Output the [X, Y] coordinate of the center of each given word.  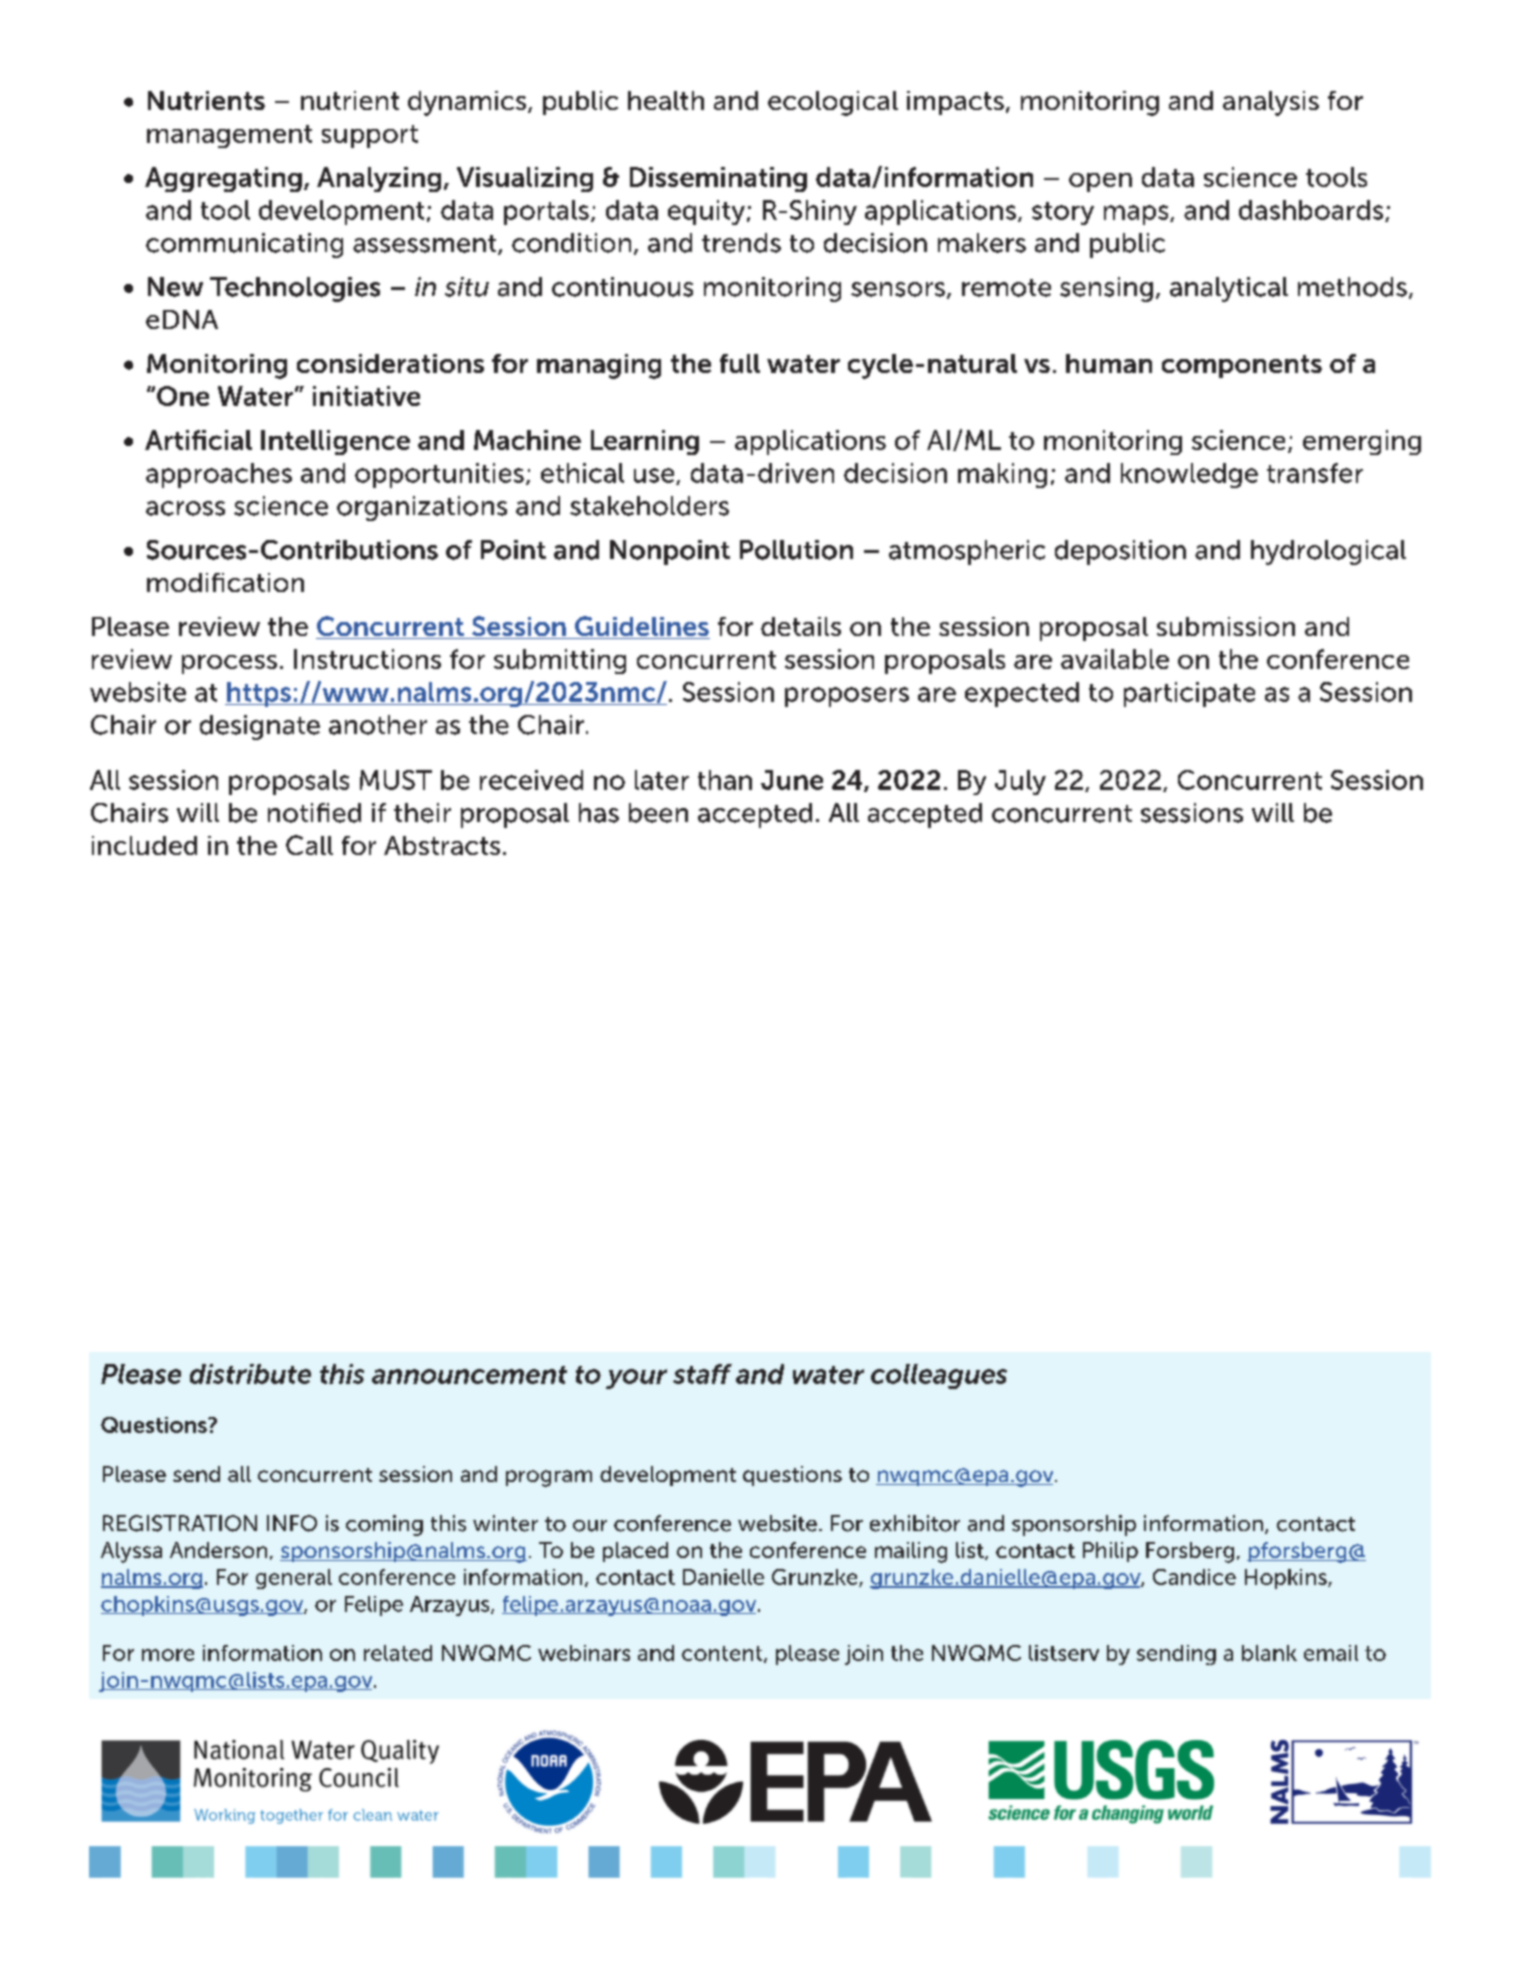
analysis [1271, 103]
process [229, 664]
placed [635, 1552]
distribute [250, 1374]
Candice [1194, 1577]
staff [702, 1374]
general [294, 1579]
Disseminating [718, 179]
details [801, 626]
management [229, 136]
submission [1226, 626]
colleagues [939, 1376]
